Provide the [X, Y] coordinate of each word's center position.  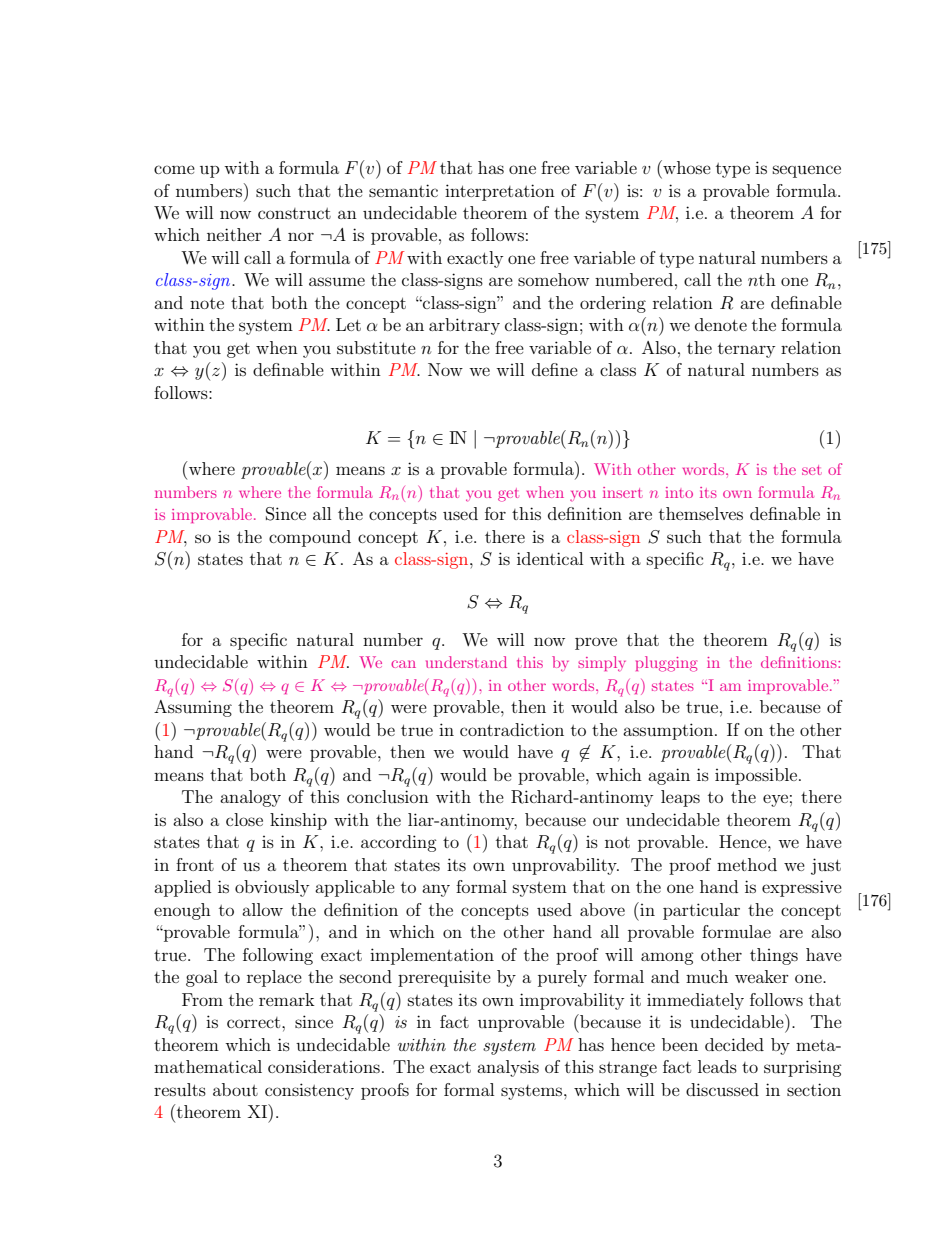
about [235, 1089]
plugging [666, 664]
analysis [508, 1068]
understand [466, 662]
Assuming [193, 708]
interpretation [500, 192]
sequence [807, 171]
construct [294, 213]
